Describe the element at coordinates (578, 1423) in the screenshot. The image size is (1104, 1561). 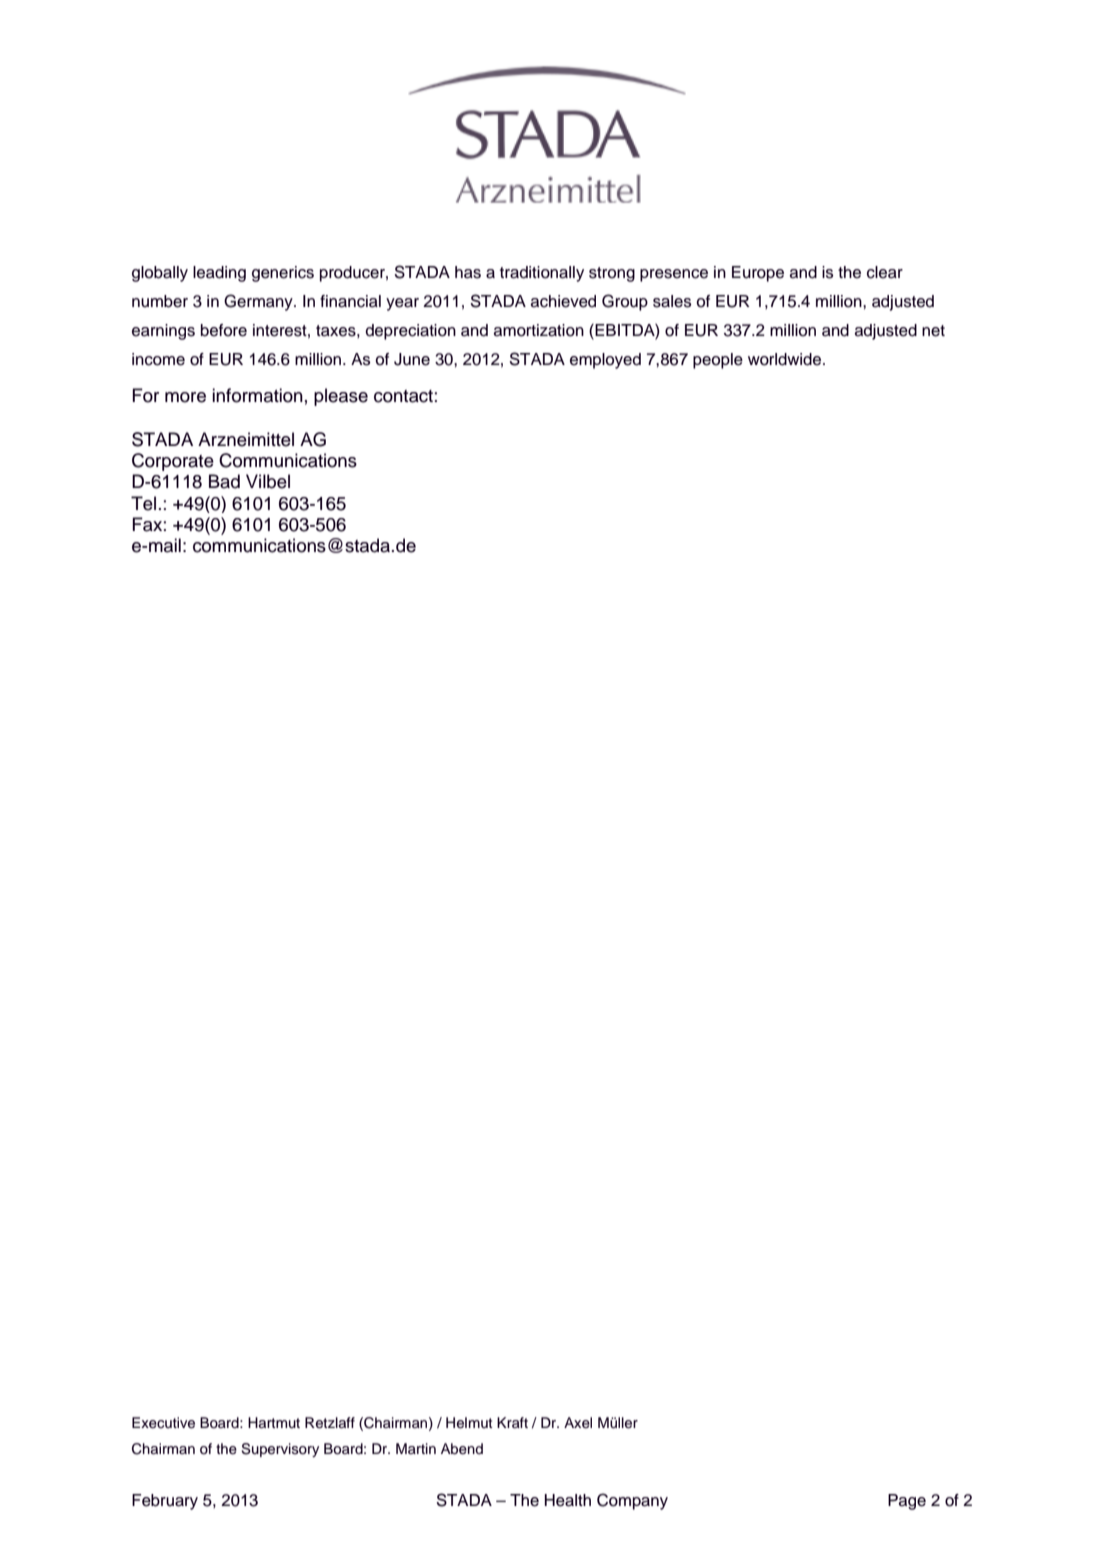
I see `Axel` at that location.
